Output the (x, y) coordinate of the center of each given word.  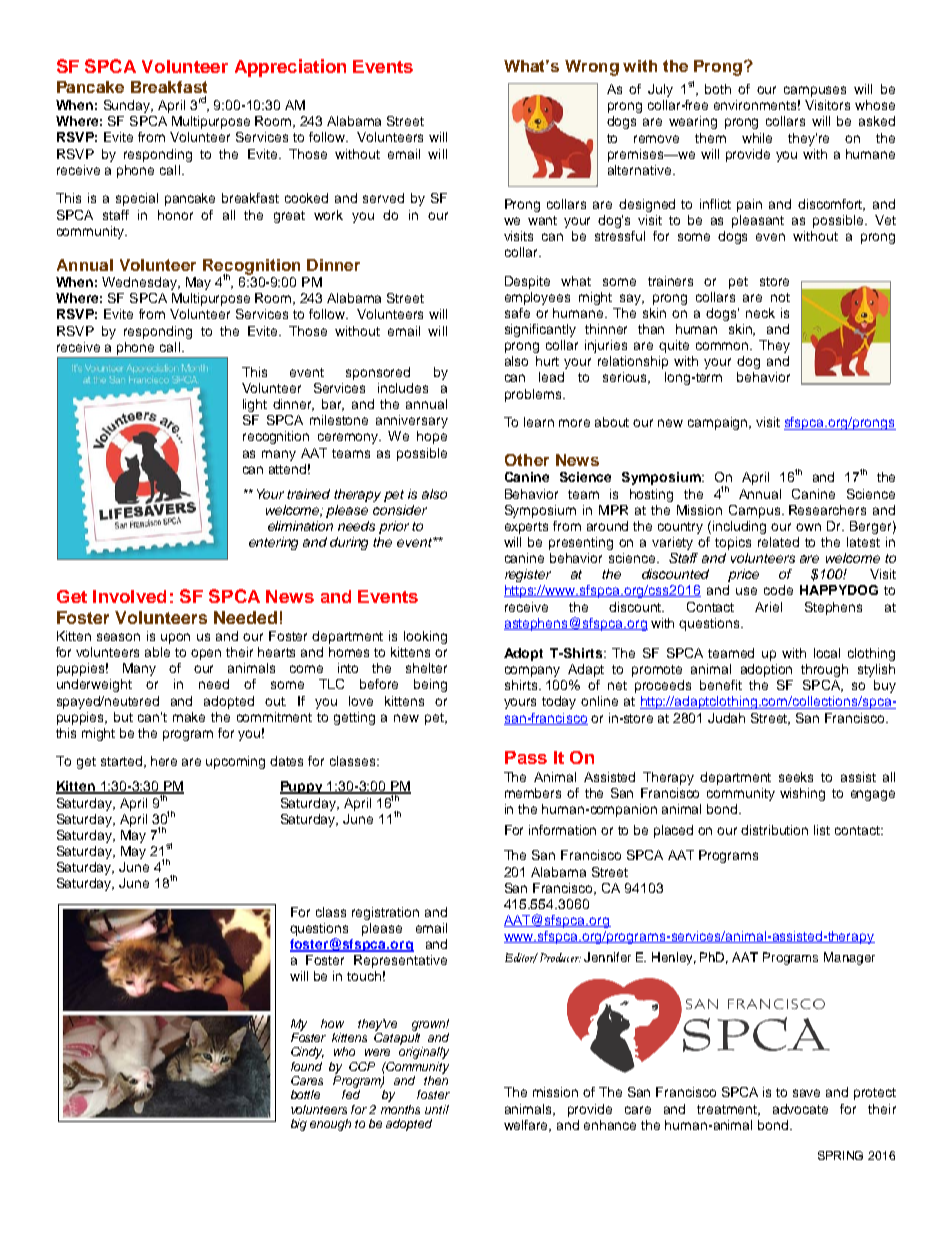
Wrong (592, 68)
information (562, 830)
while (757, 138)
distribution (774, 830)
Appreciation (290, 68)
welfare (527, 1126)
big (299, 1125)
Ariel (768, 607)
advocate (800, 1109)
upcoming (235, 762)
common (723, 346)
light (255, 405)
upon (175, 638)
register (528, 575)
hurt (547, 361)
